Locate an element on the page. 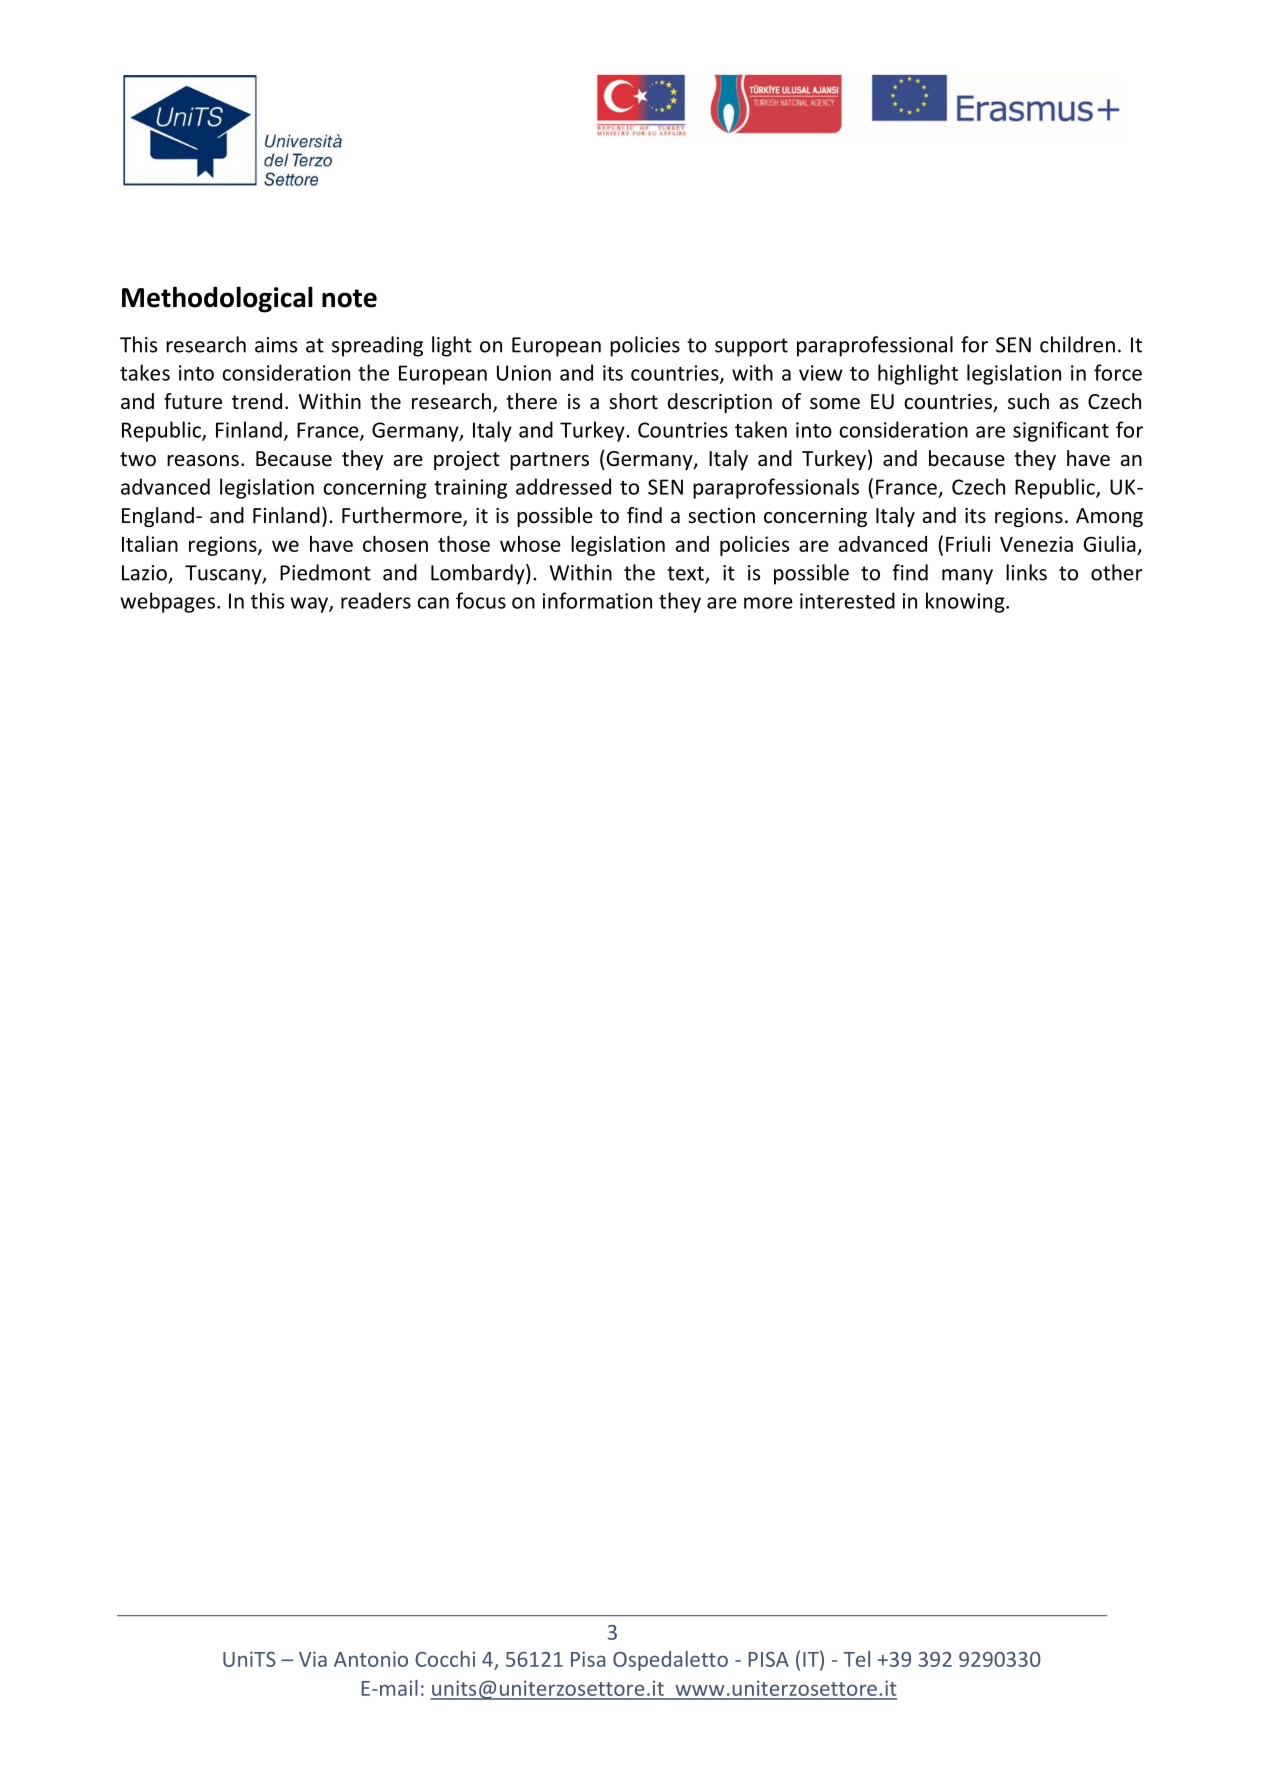 The width and height of the document is (1263, 1786). short is located at coordinates (633, 401).
